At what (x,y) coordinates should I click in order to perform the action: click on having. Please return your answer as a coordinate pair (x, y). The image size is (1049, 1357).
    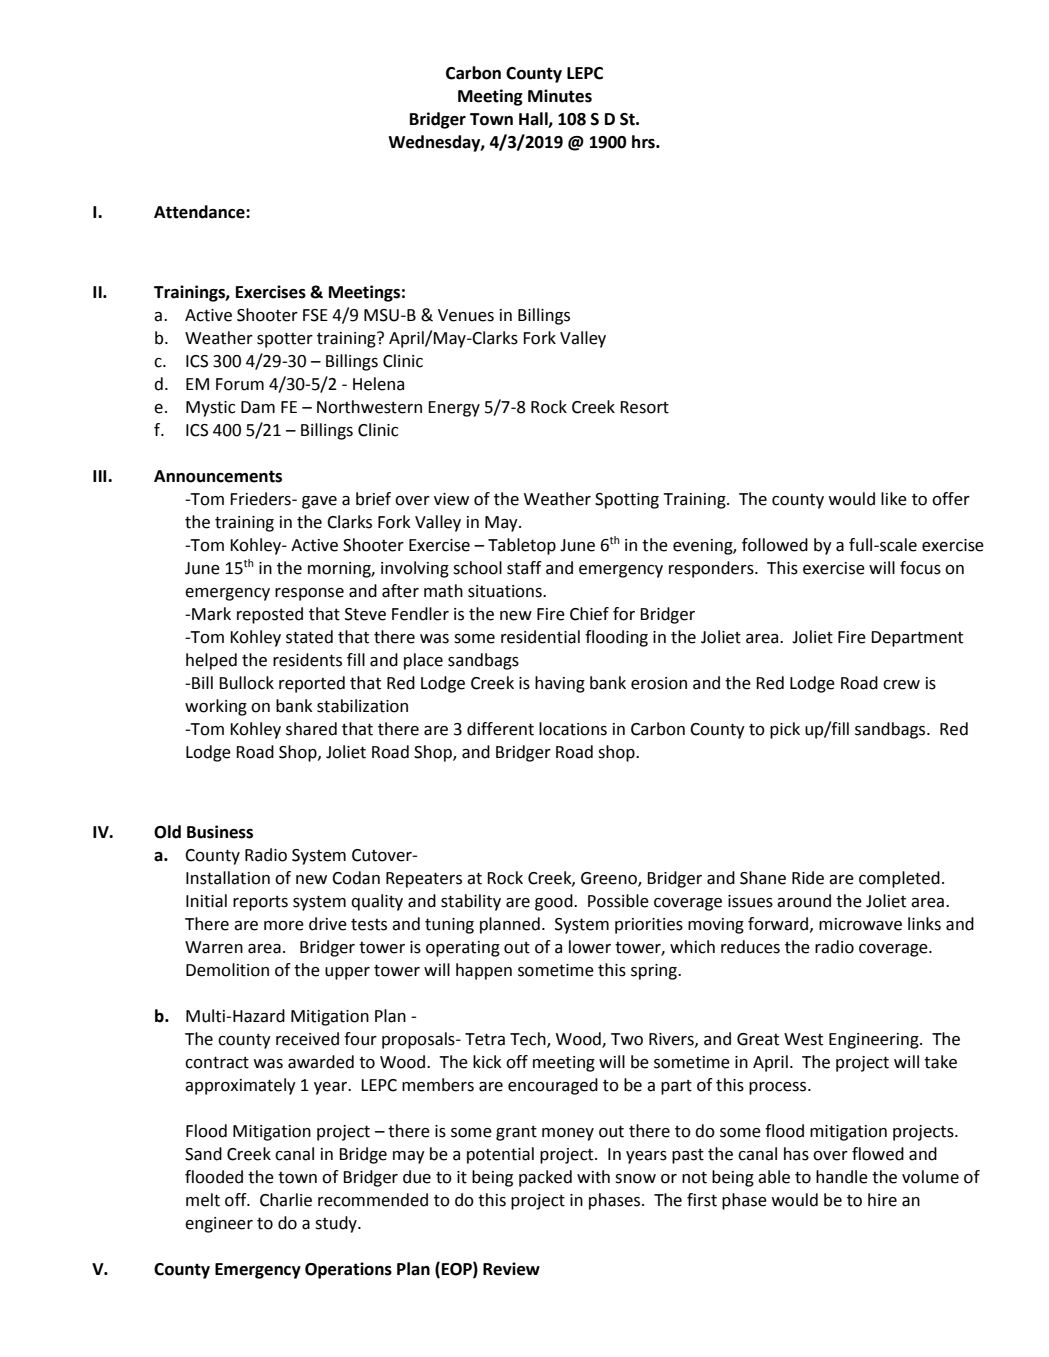
    Looking at the image, I should click on (560, 684).
